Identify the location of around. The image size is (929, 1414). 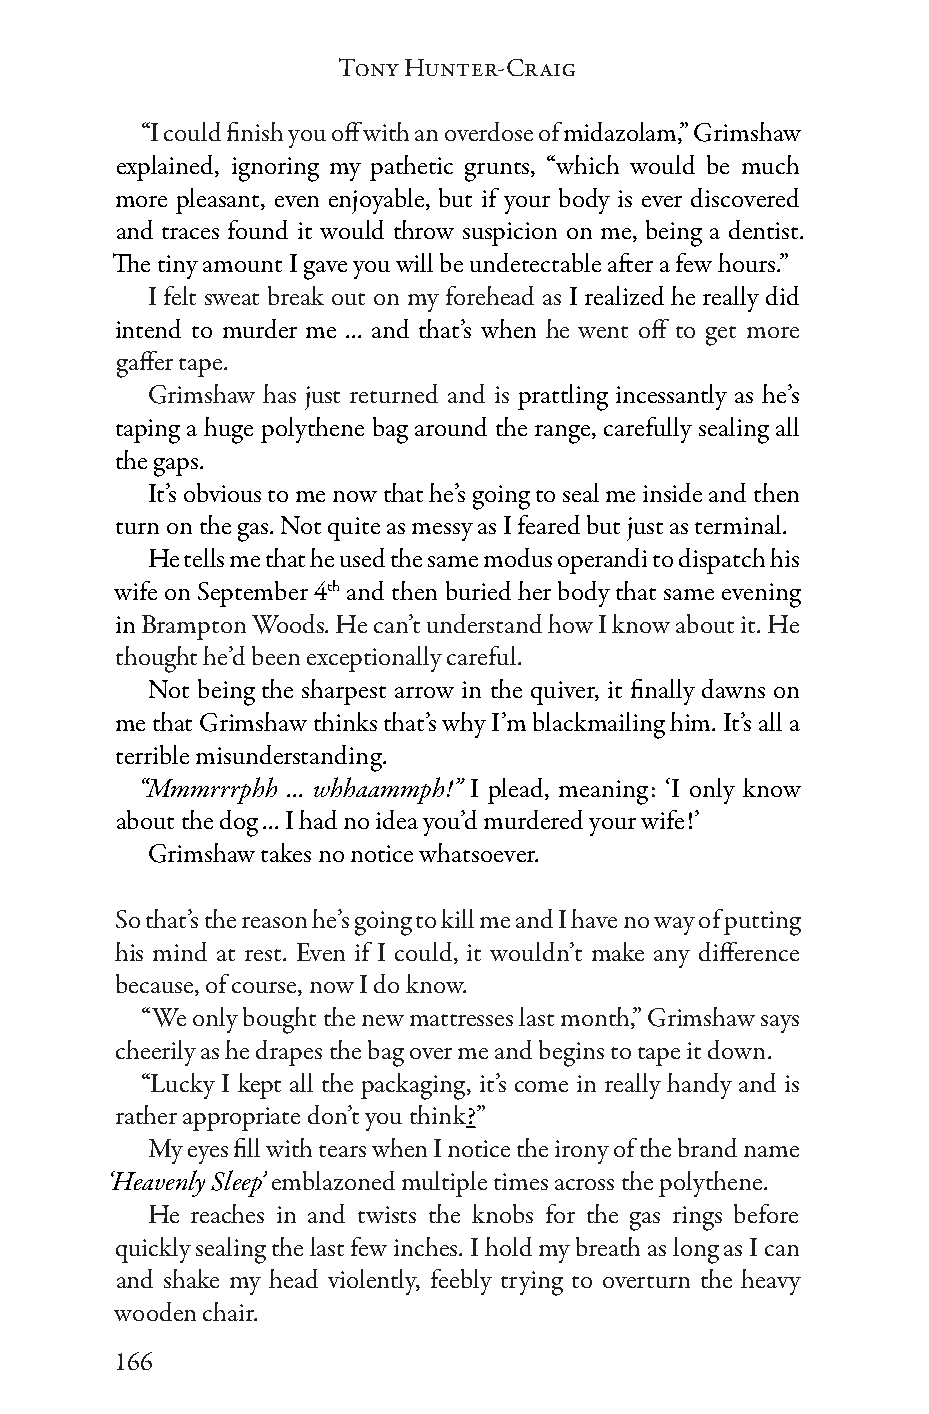
(451, 426).
